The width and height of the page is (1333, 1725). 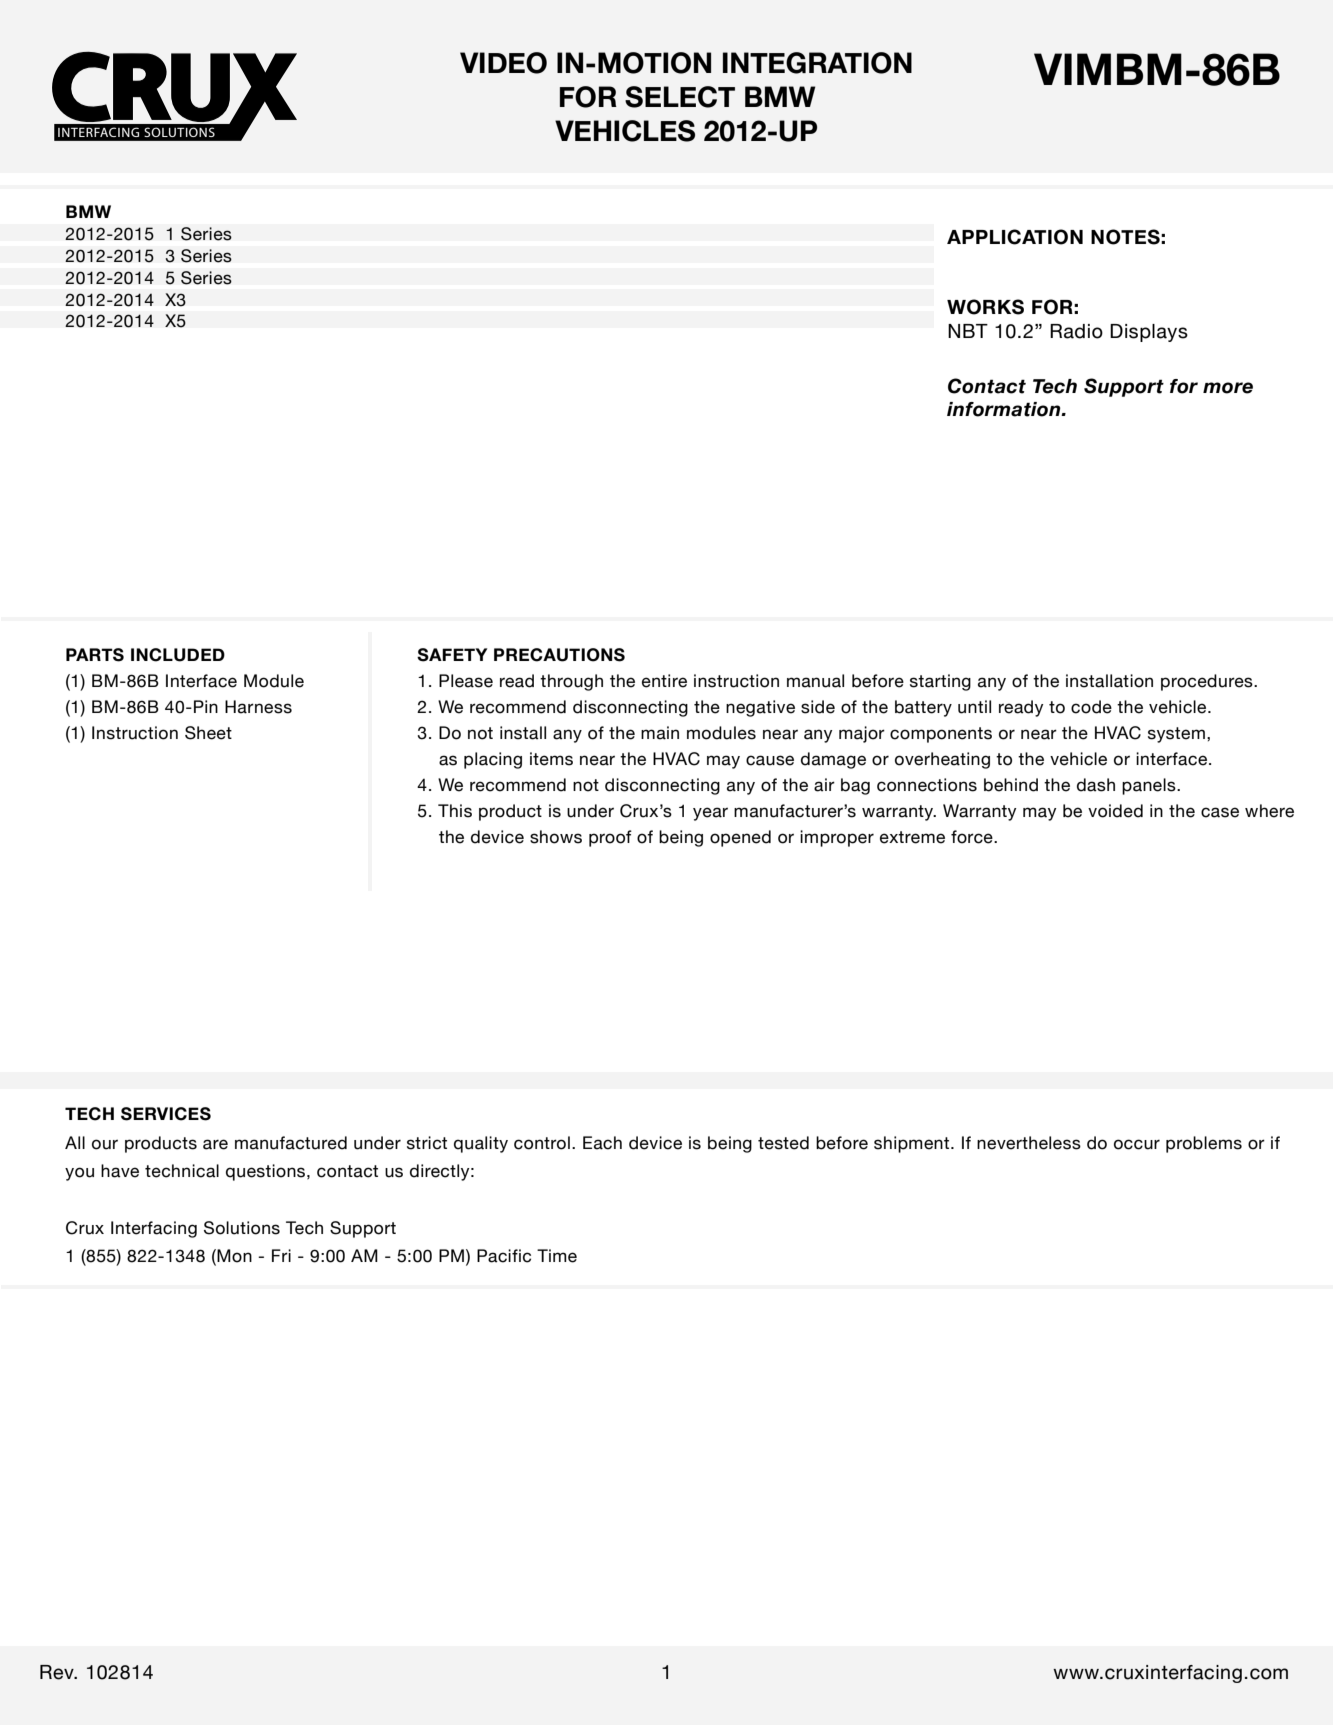 What do you see at coordinates (58, 1672) in the page?
I see `Rev` at bounding box center [58, 1672].
